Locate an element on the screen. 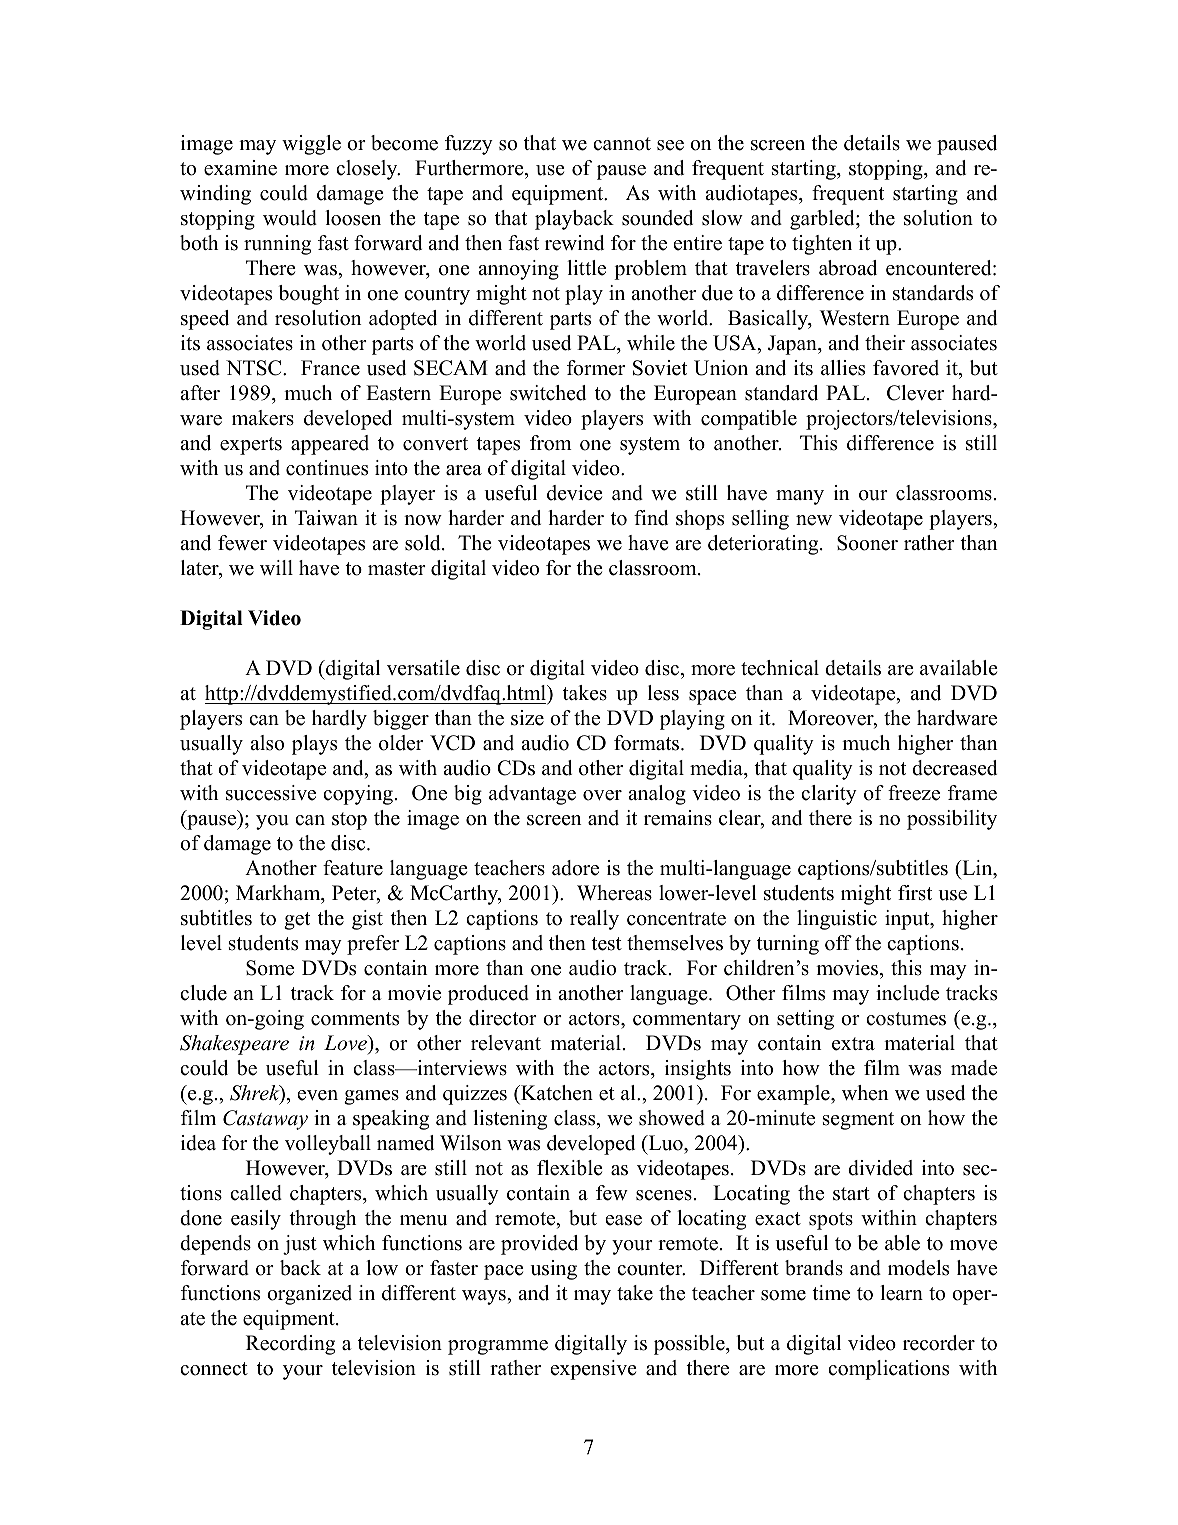 This screenshot has height=1525, width=1178. Sooner is located at coordinates (867, 543).
